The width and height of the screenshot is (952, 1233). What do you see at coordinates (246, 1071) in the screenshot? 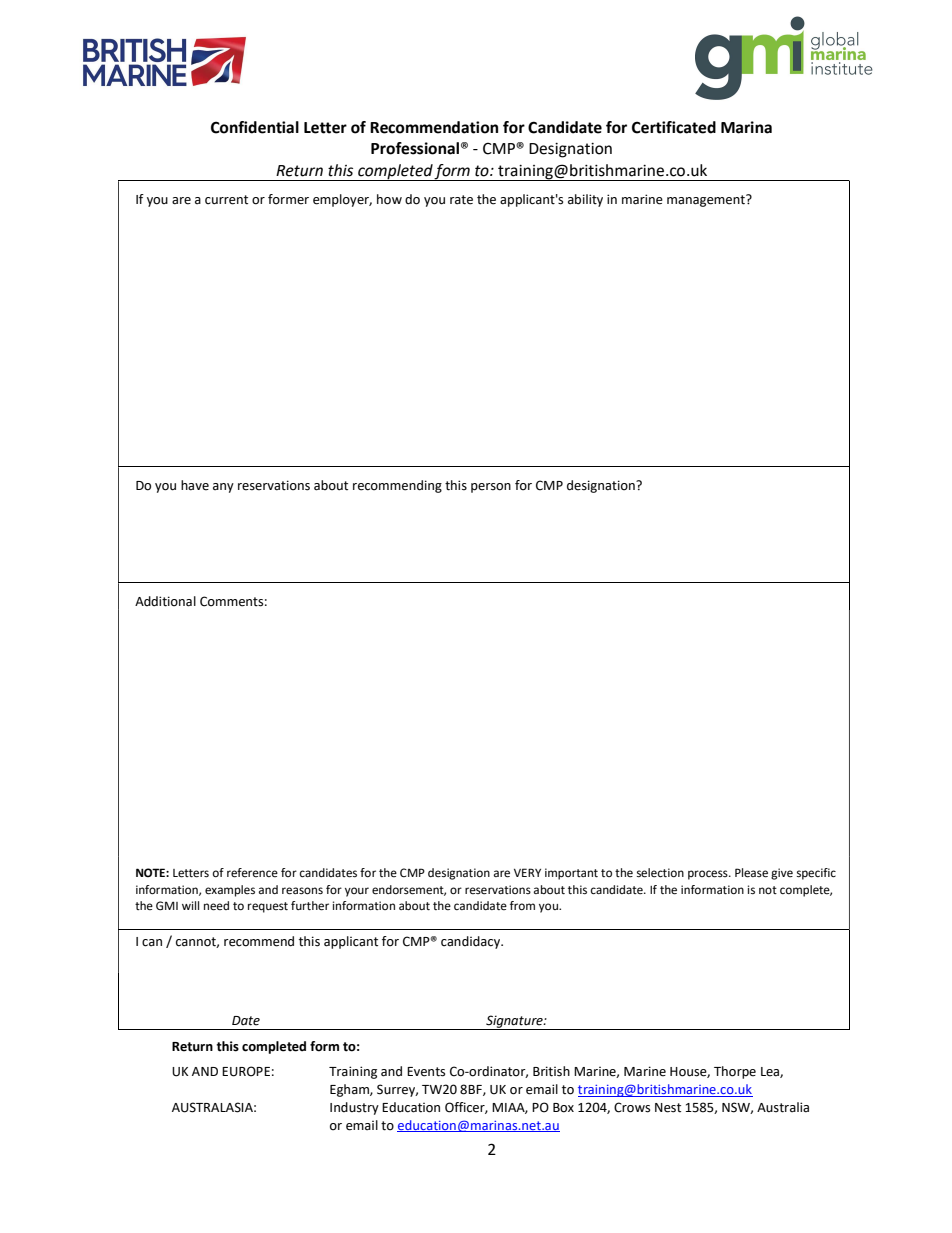
I see `EUROPE` at bounding box center [246, 1071].
